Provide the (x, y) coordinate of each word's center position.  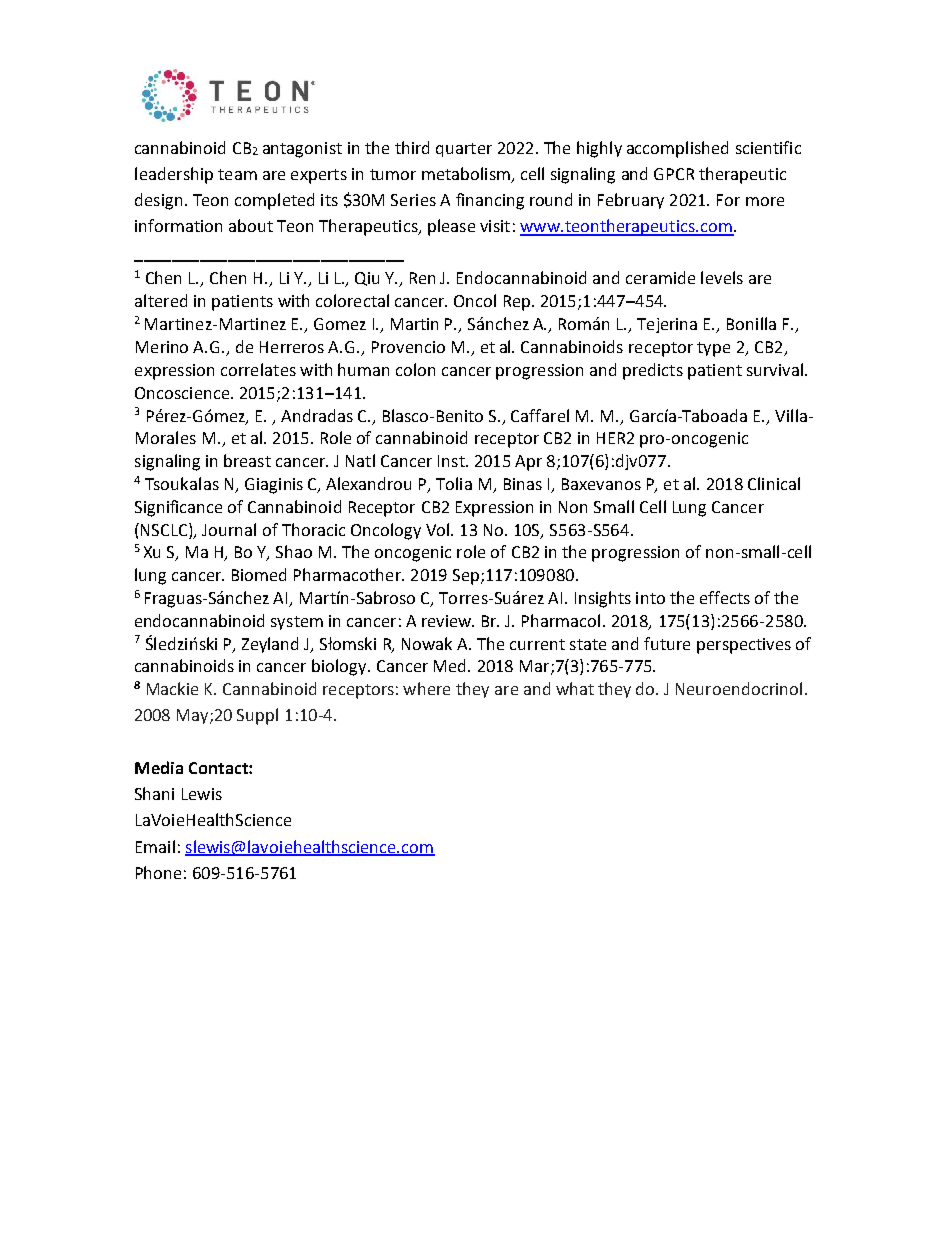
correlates (258, 369)
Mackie (172, 688)
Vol (437, 529)
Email (155, 846)
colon (415, 369)
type (713, 349)
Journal (229, 529)
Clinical (774, 483)
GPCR (674, 174)
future (667, 643)
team (237, 174)
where (426, 688)
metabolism (466, 173)
